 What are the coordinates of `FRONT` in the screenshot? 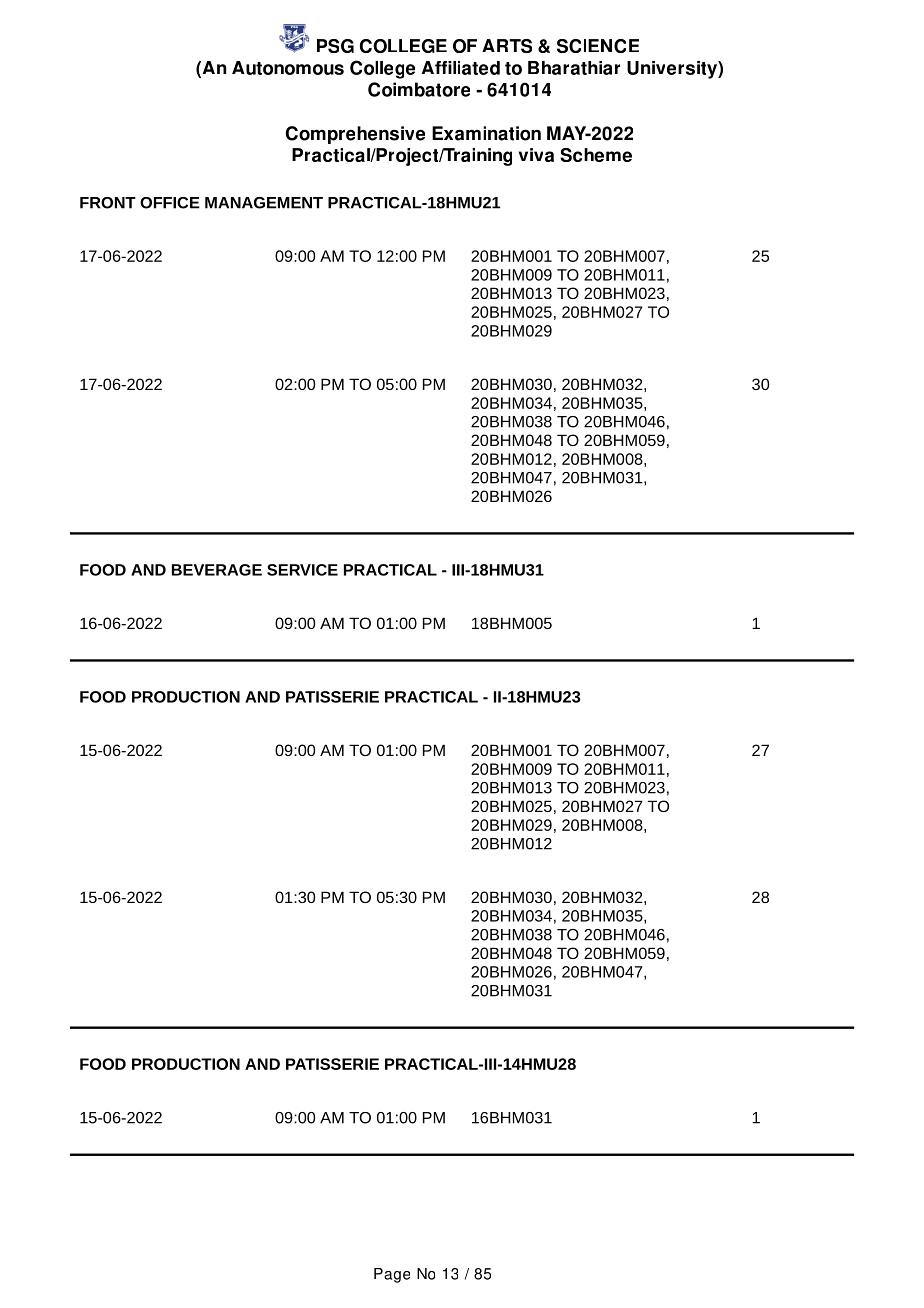 It's located at (108, 203).
